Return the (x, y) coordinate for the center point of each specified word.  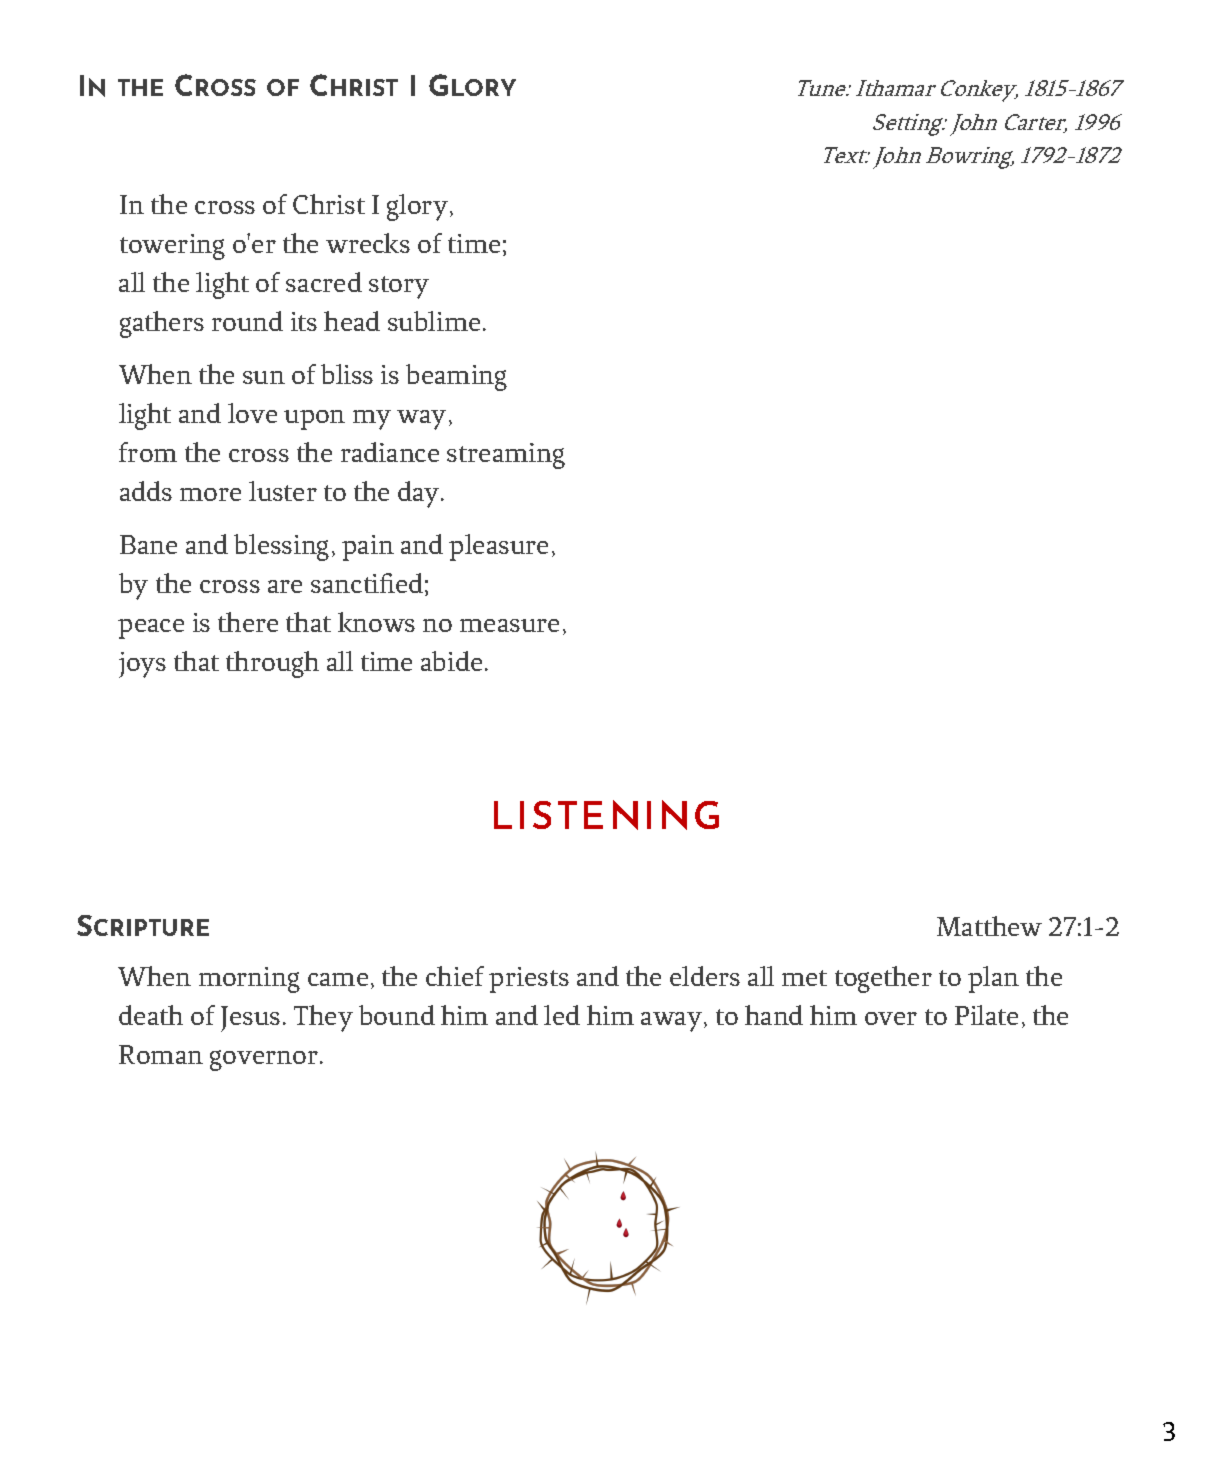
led (562, 1015)
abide (451, 661)
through (272, 664)
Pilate (986, 1015)
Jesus (250, 1019)
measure (509, 625)
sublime (434, 321)
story (399, 287)
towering (172, 247)
